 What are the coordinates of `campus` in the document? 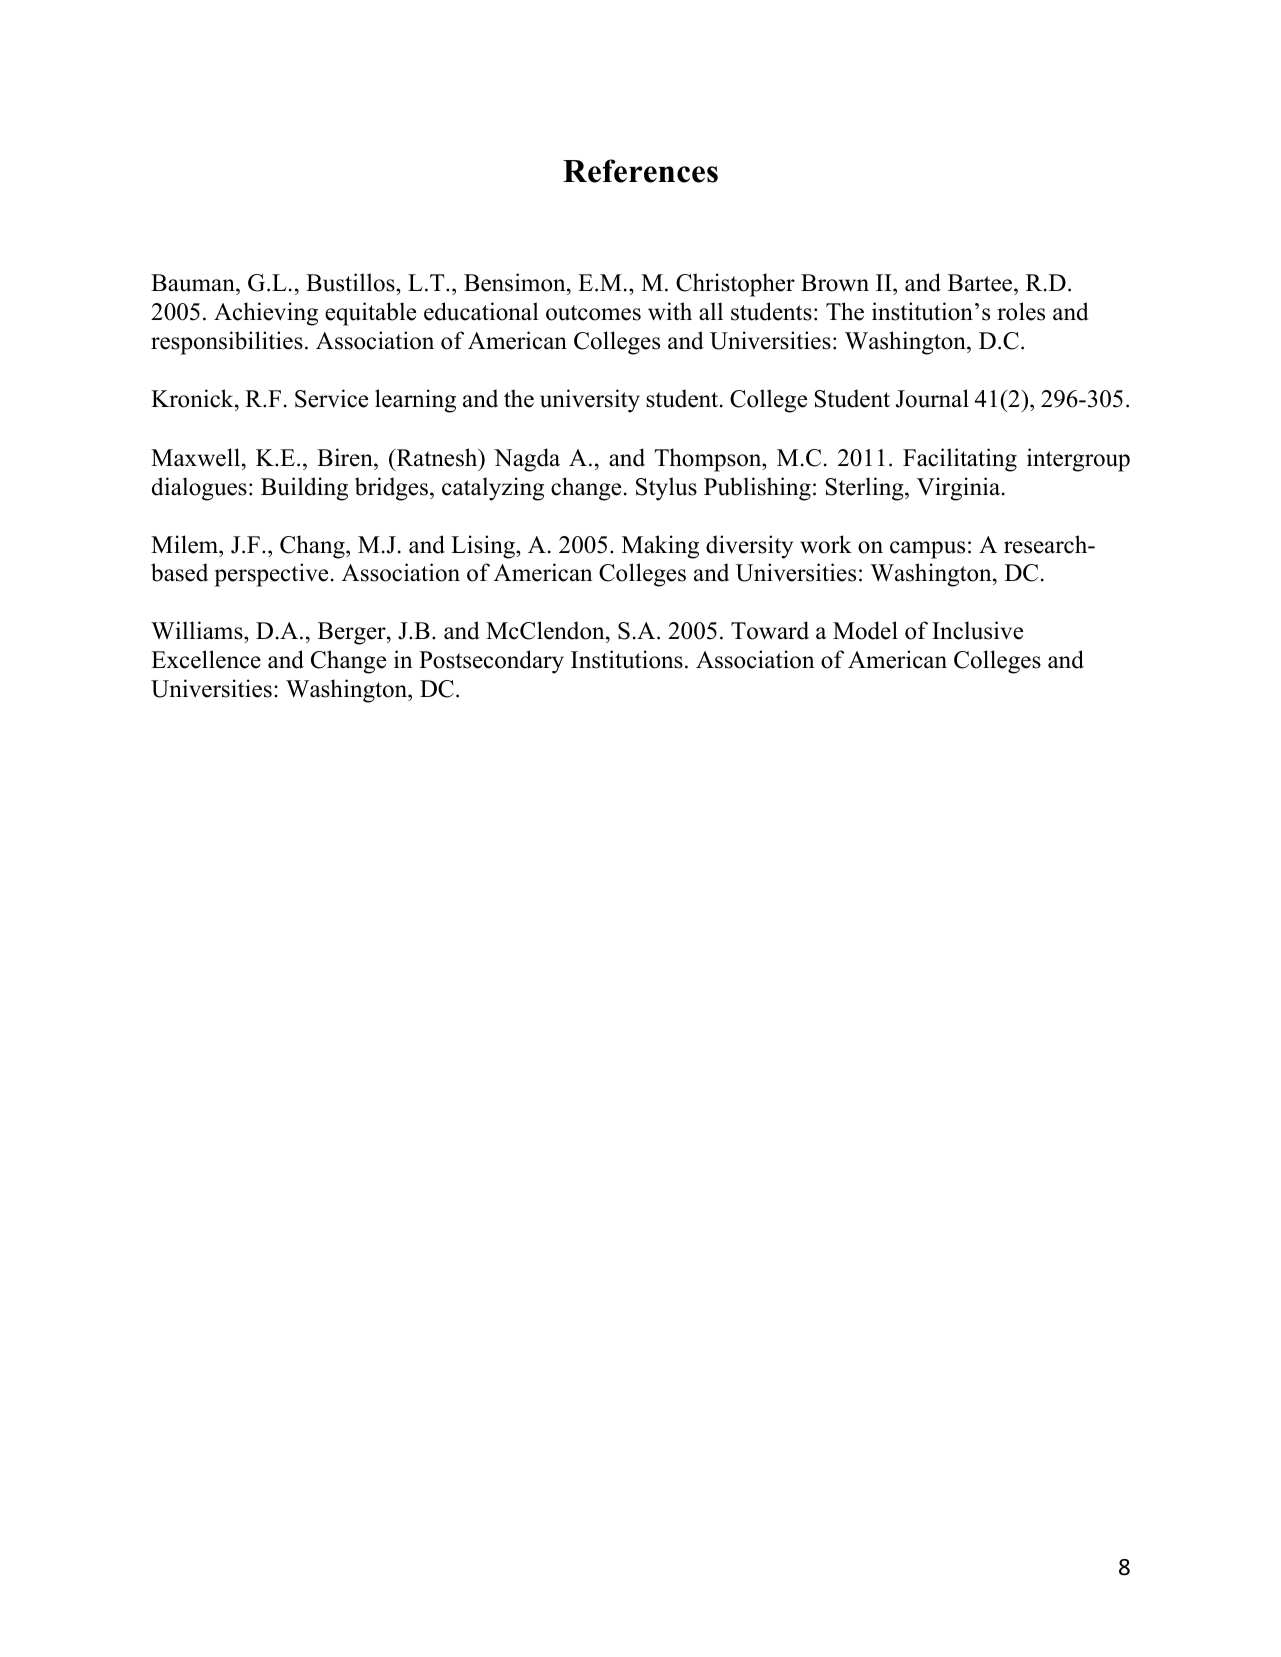 It's located at (927, 550).
